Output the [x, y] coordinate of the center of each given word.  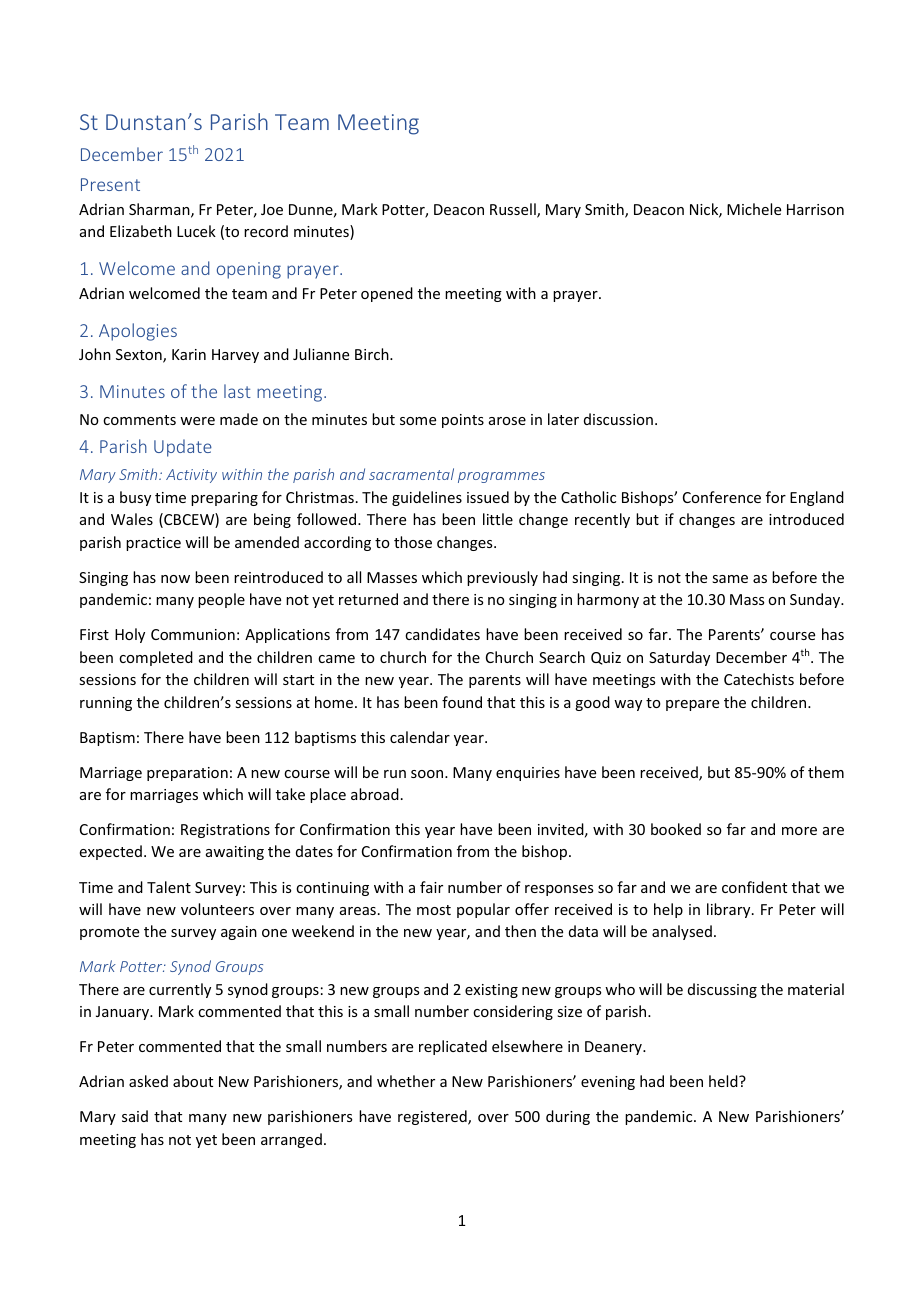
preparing [224, 499]
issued [488, 497]
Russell [514, 210]
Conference [722, 497]
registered [433, 1117]
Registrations [225, 831]
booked [676, 829]
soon [428, 774]
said [135, 1116]
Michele [754, 209]
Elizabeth [141, 231]
